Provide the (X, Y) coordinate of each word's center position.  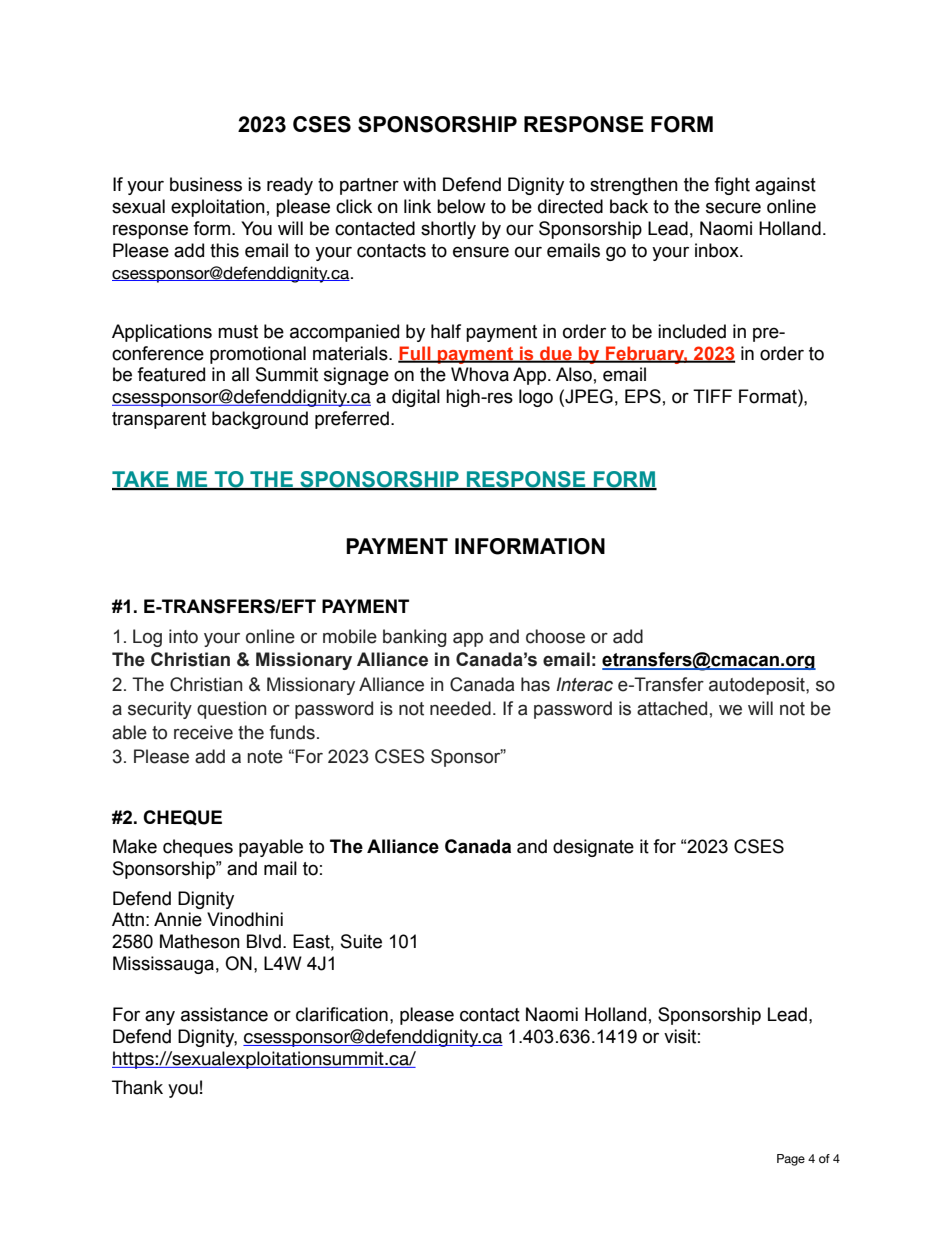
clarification (342, 1014)
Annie (178, 919)
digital (416, 398)
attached (672, 708)
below (461, 206)
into (183, 636)
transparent (159, 420)
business (206, 184)
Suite (361, 941)
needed (460, 708)
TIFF (712, 396)
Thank (137, 1087)
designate (593, 848)
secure (733, 208)
